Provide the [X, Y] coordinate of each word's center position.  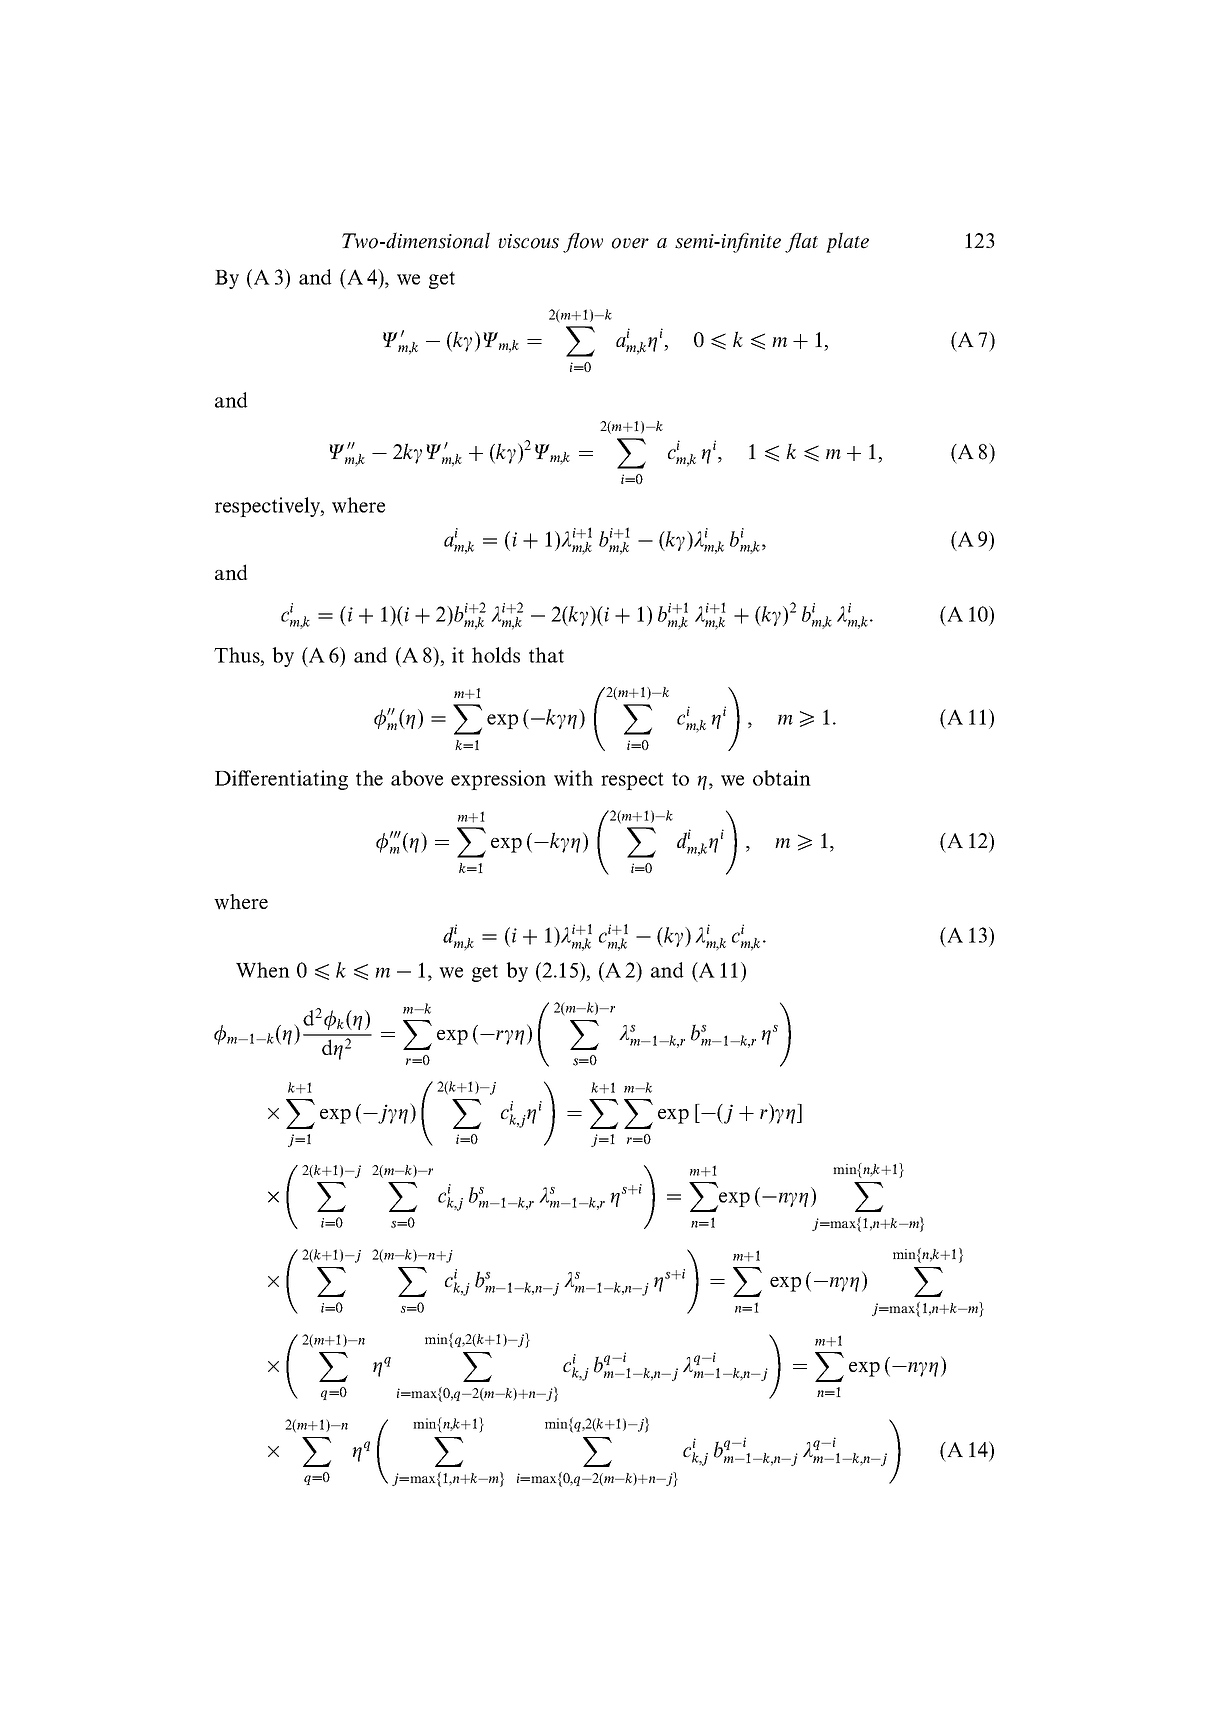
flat [801, 243]
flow [583, 243]
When [263, 970]
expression [498, 780]
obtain [782, 778]
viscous [528, 241]
